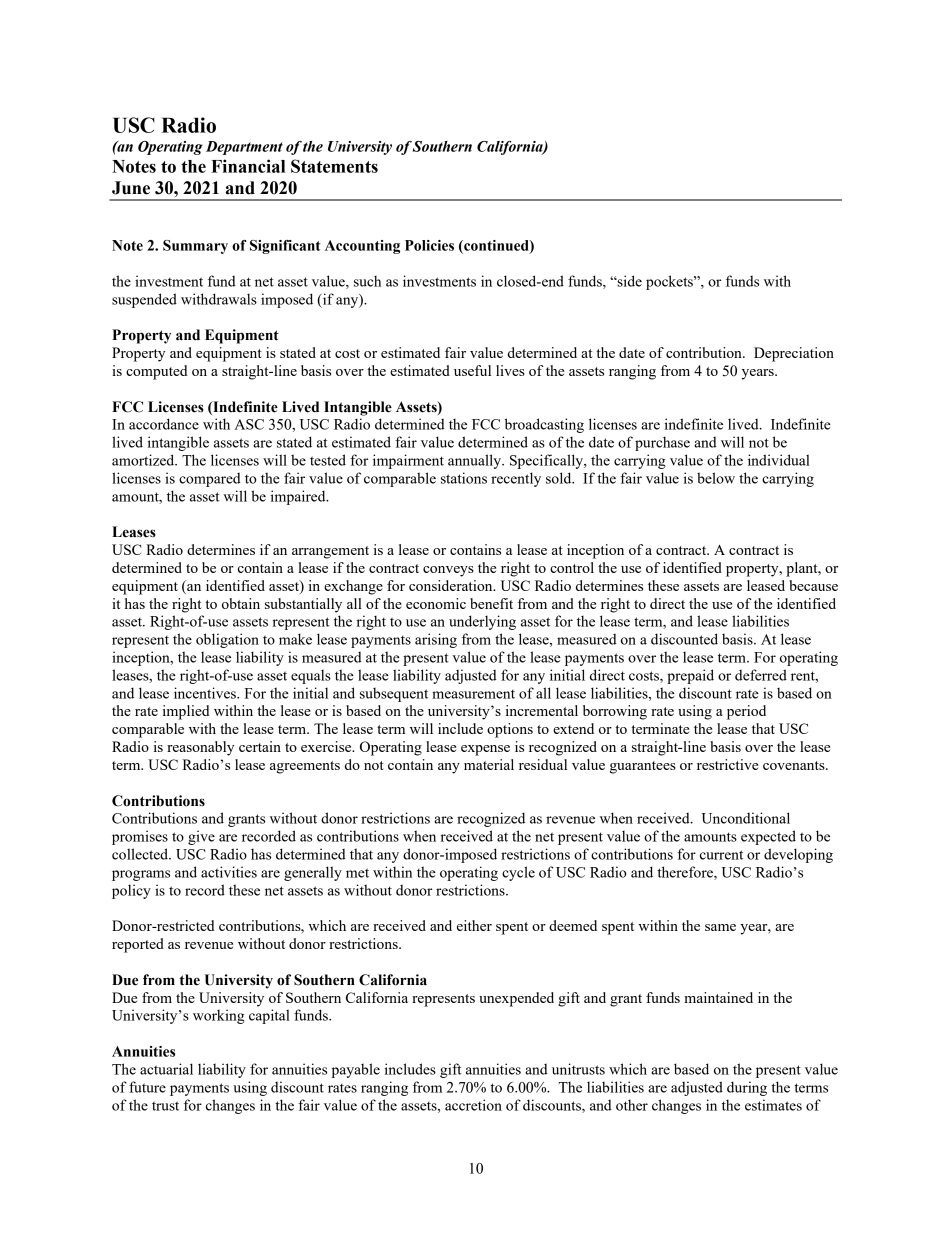 This screenshot has width=952, height=1233. What do you see at coordinates (248, 166) in the screenshot?
I see `Financial` at bounding box center [248, 166].
